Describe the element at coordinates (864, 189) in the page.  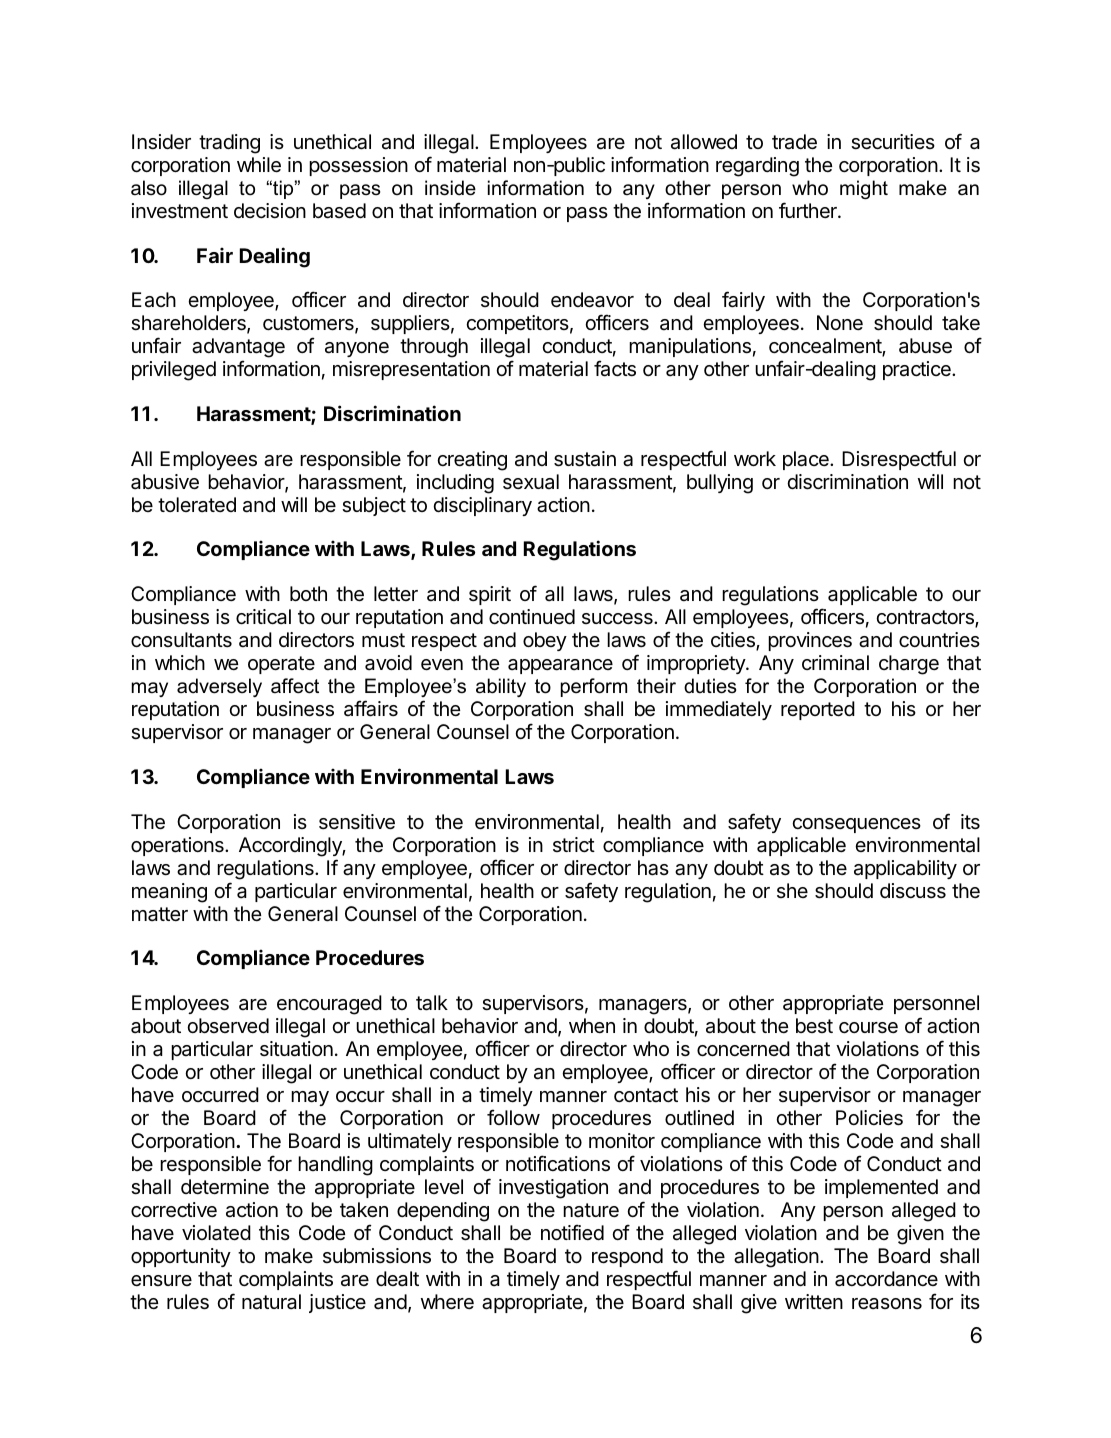
I see `might` at that location.
